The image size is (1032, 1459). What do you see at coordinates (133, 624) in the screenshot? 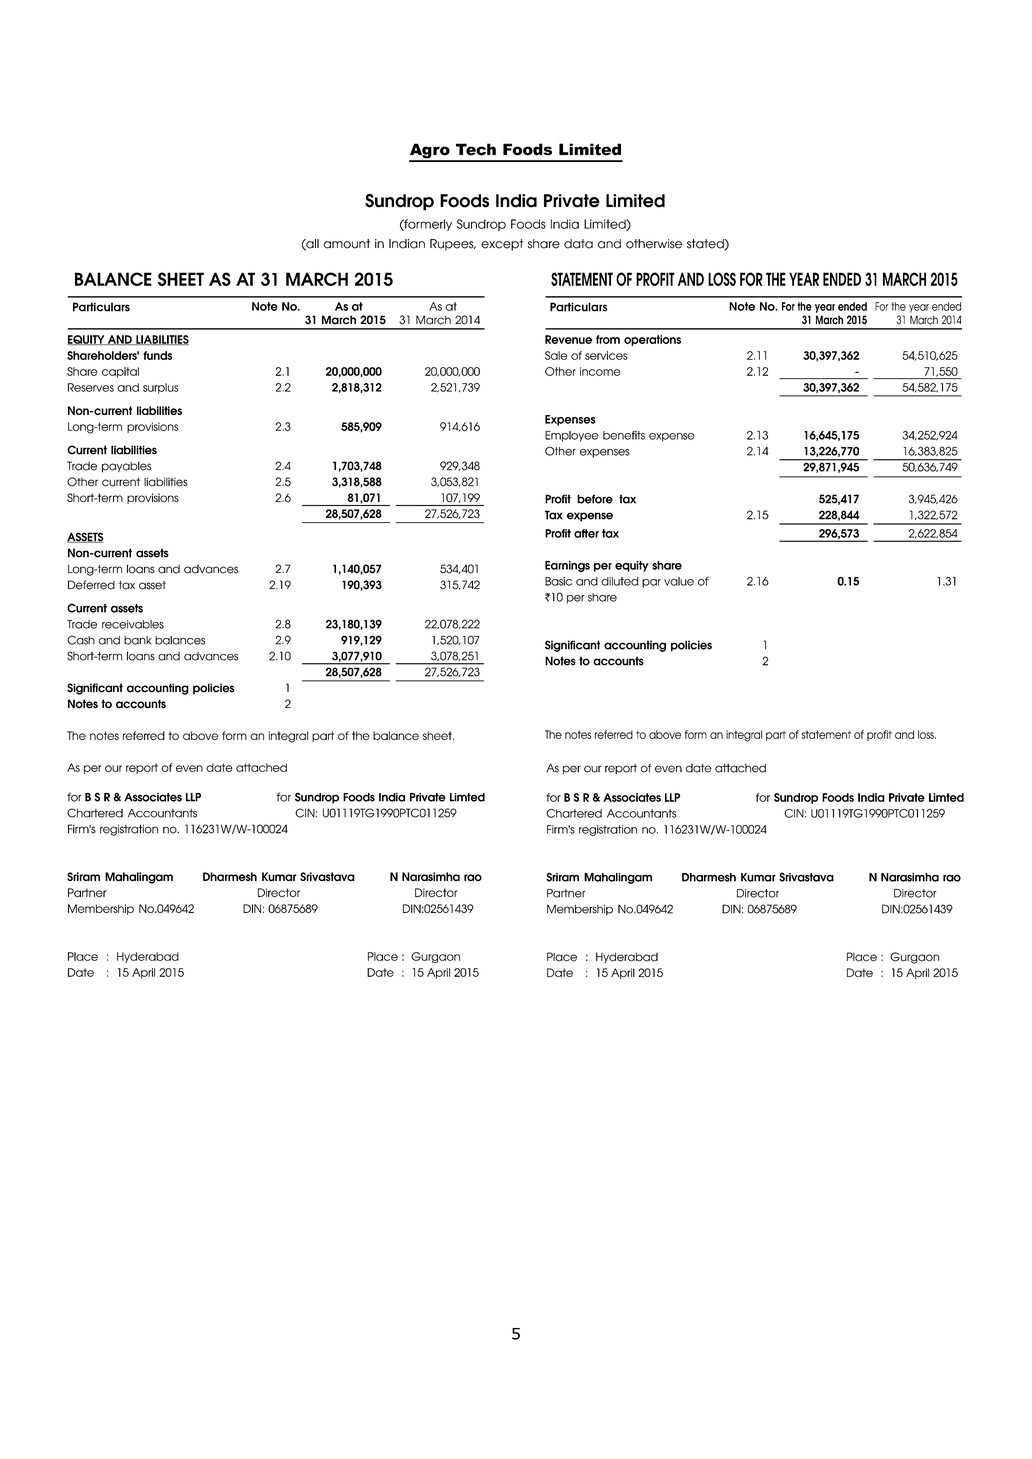
I see `receivables` at bounding box center [133, 624].
